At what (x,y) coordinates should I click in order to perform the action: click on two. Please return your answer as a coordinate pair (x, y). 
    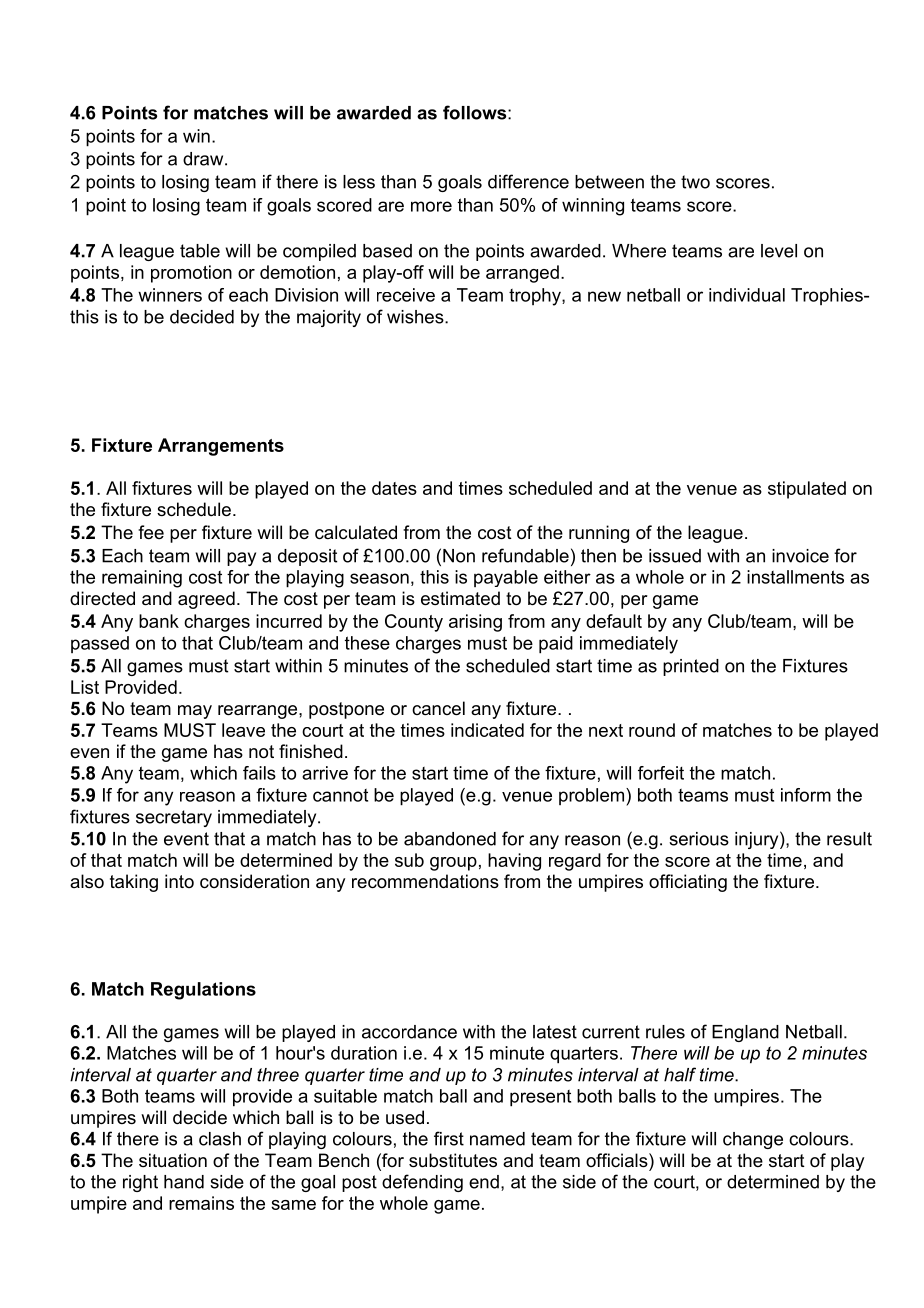
    Looking at the image, I should click on (695, 182).
